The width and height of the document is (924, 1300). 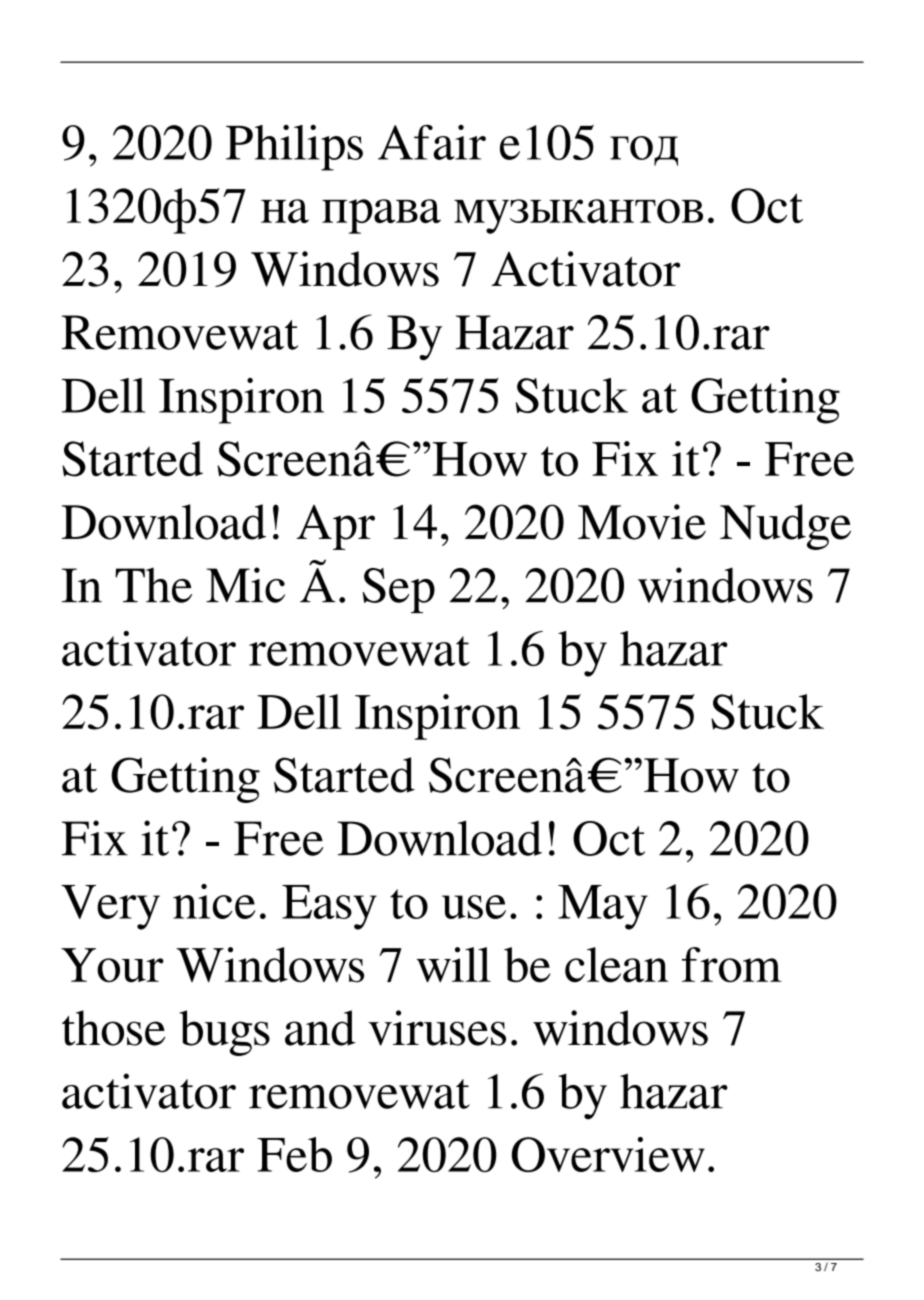 I want to click on Apr, so click(x=335, y=527).
